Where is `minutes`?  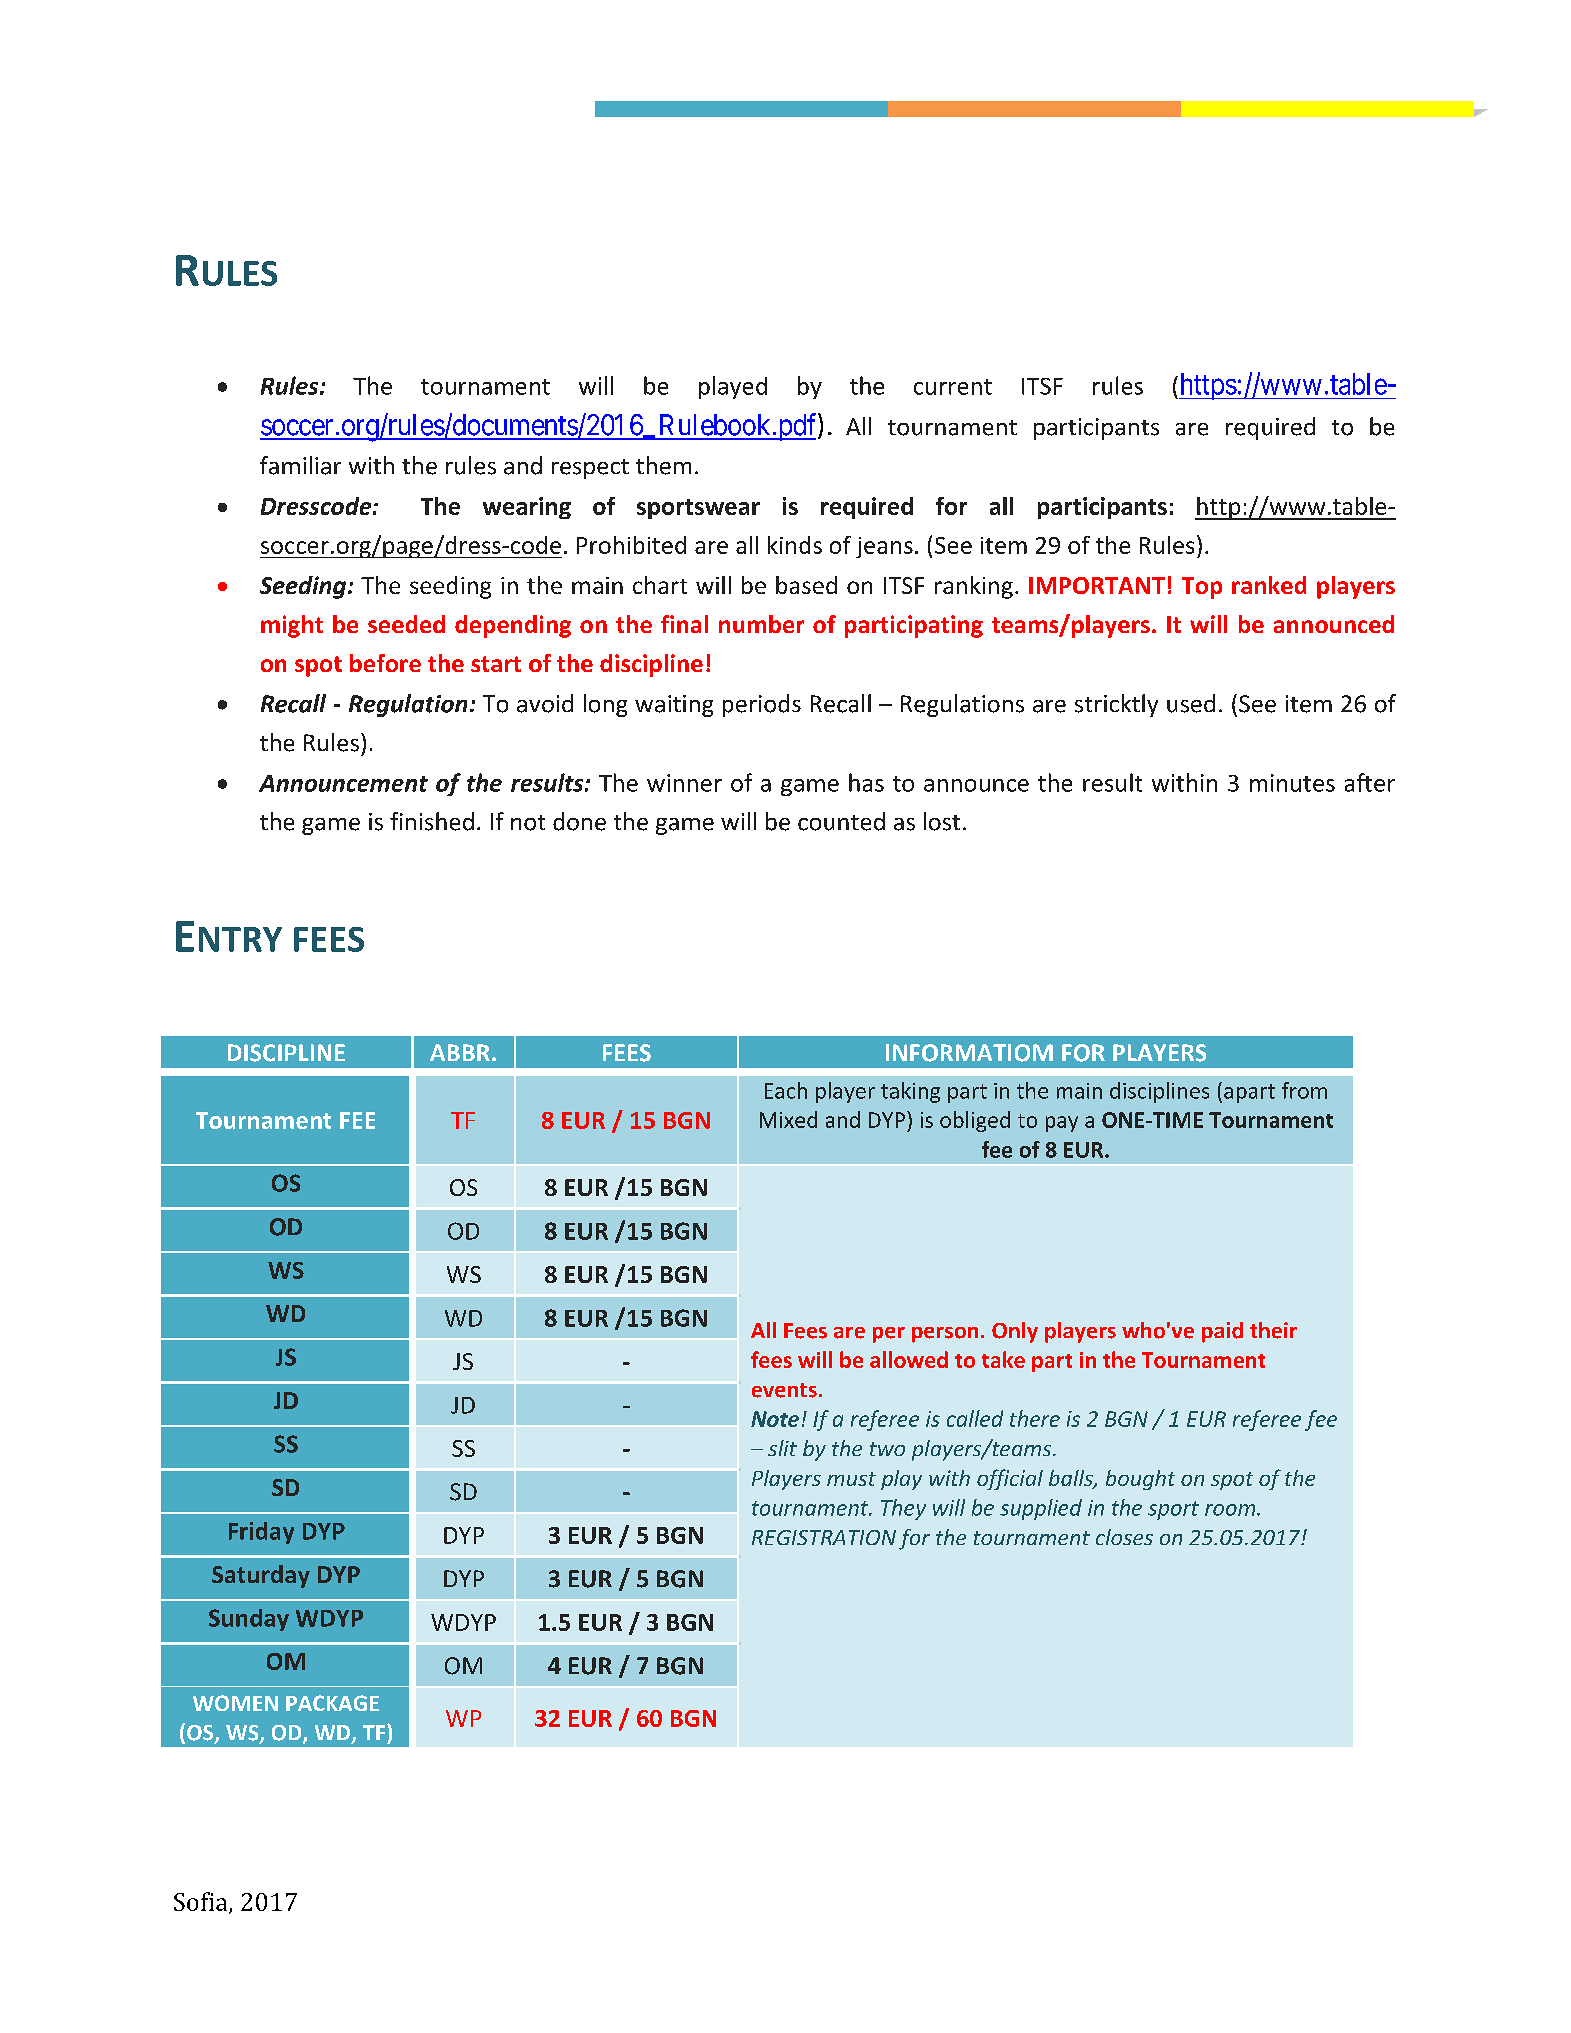
minutes is located at coordinates (1292, 783).
